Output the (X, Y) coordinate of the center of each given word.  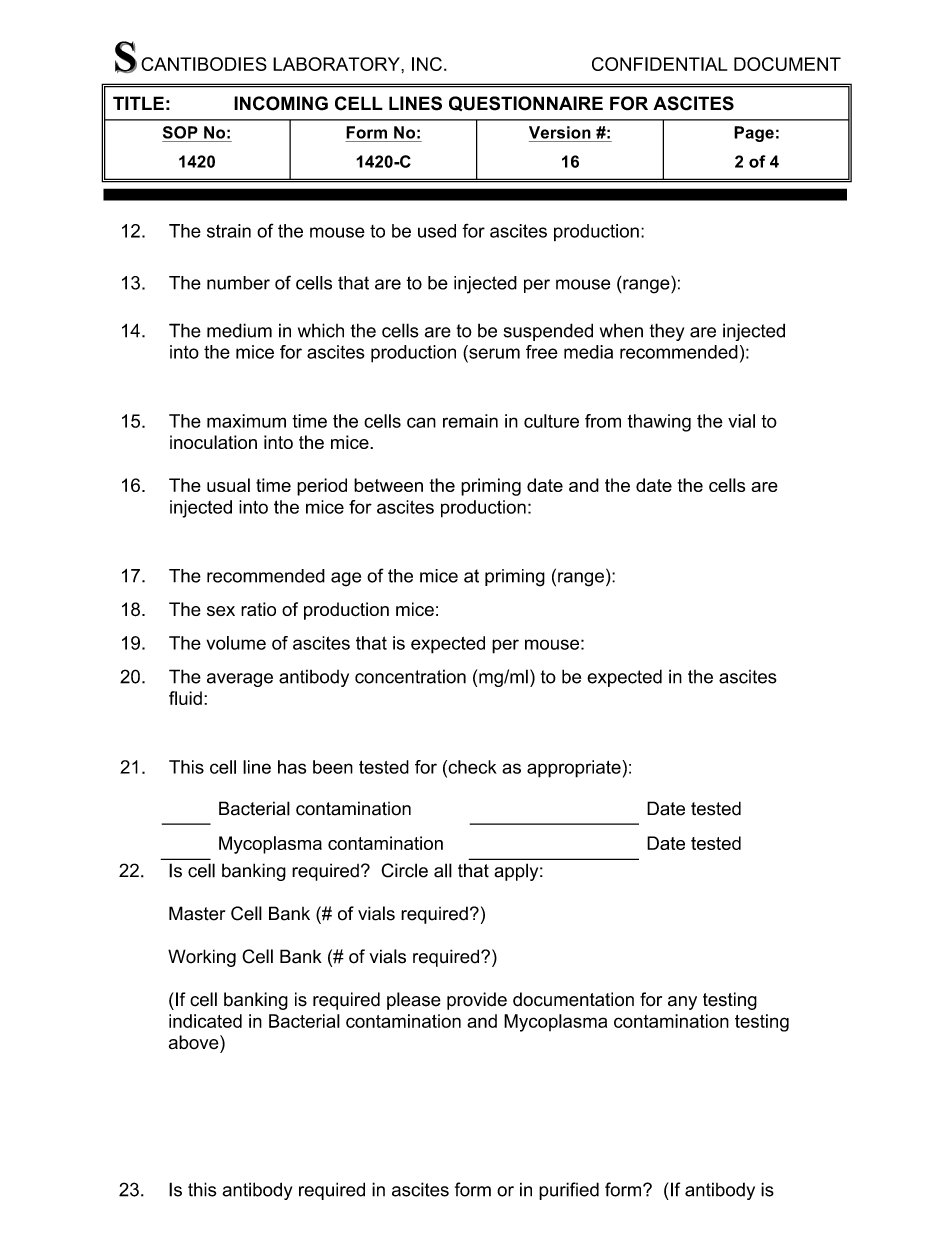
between (388, 485)
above (195, 1042)
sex (221, 611)
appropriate (575, 769)
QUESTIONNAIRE (526, 103)
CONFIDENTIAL (659, 64)
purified (569, 1191)
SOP (180, 132)
